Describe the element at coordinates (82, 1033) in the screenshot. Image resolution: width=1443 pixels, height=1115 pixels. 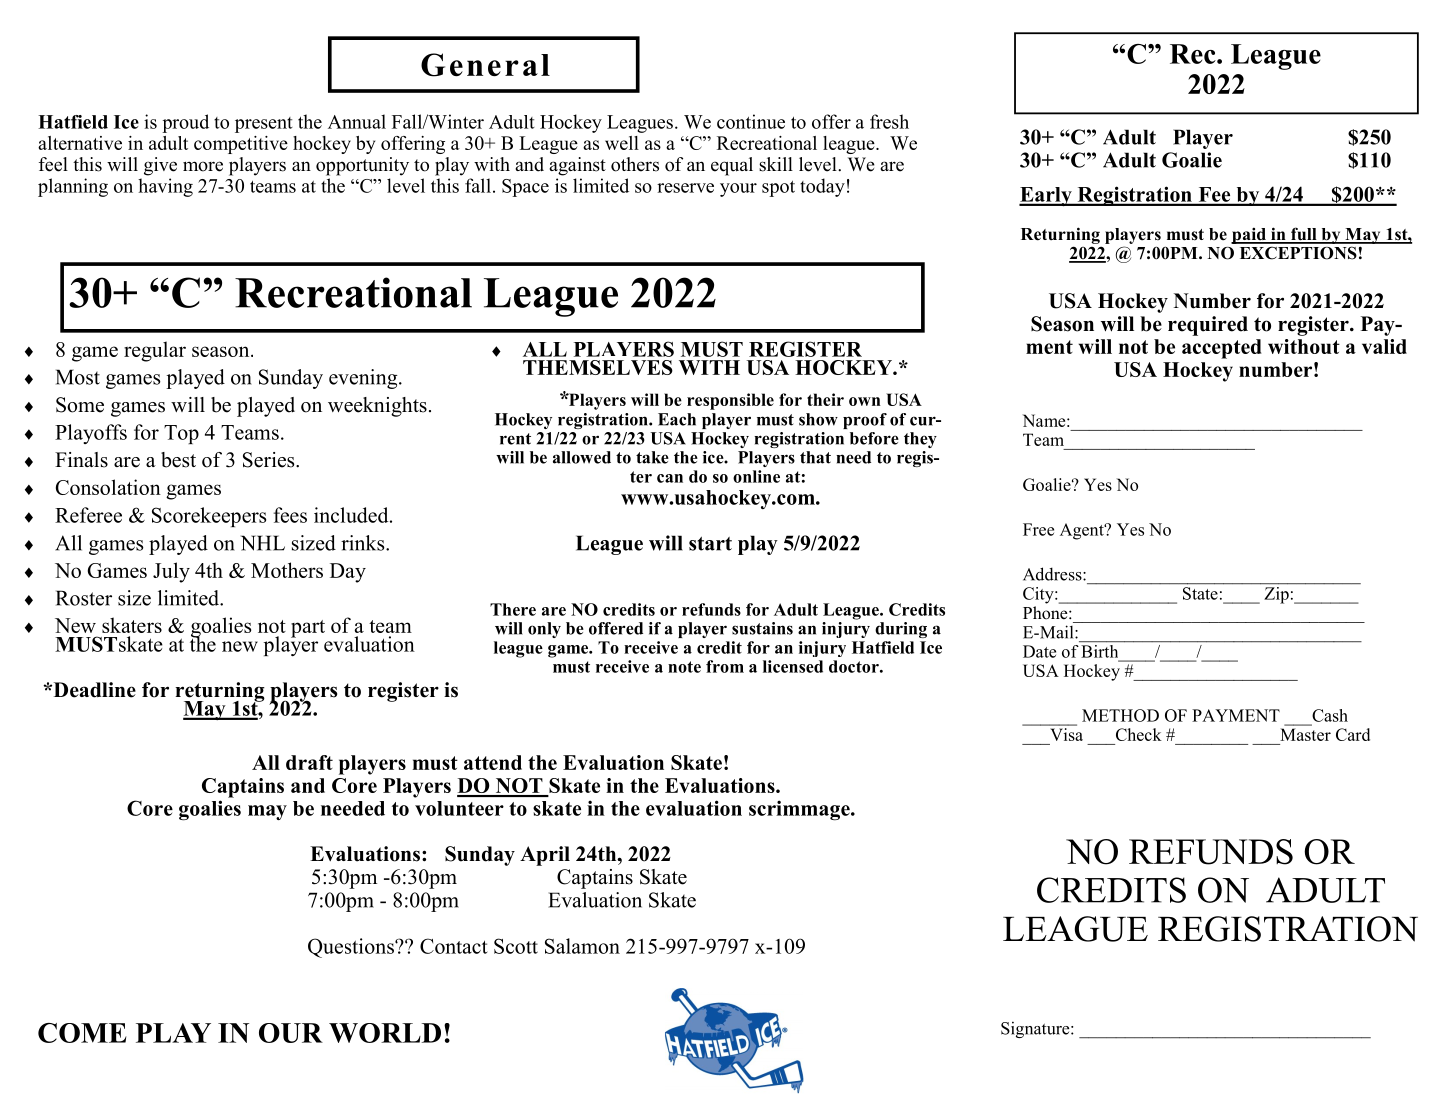
I see `COME` at that location.
